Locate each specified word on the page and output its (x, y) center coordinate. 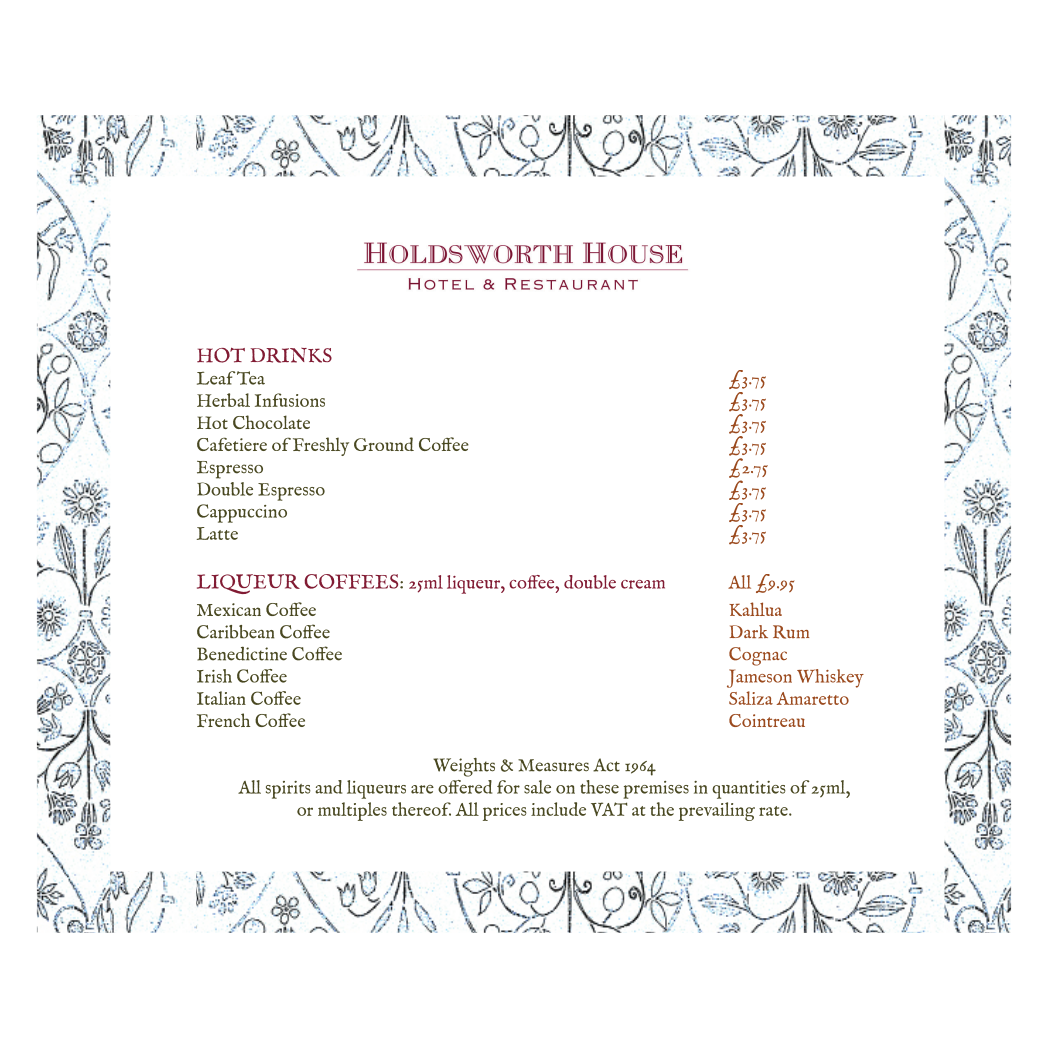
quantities (749, 790)
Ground (384, 444)
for (508, 787)
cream (643, 584)
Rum (791, 632)
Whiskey (830, 678)
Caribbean (235, 632)
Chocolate (271, 422)
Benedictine (242, 654)
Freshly (321, 446)
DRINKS (291, 355)
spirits (288, 790)
